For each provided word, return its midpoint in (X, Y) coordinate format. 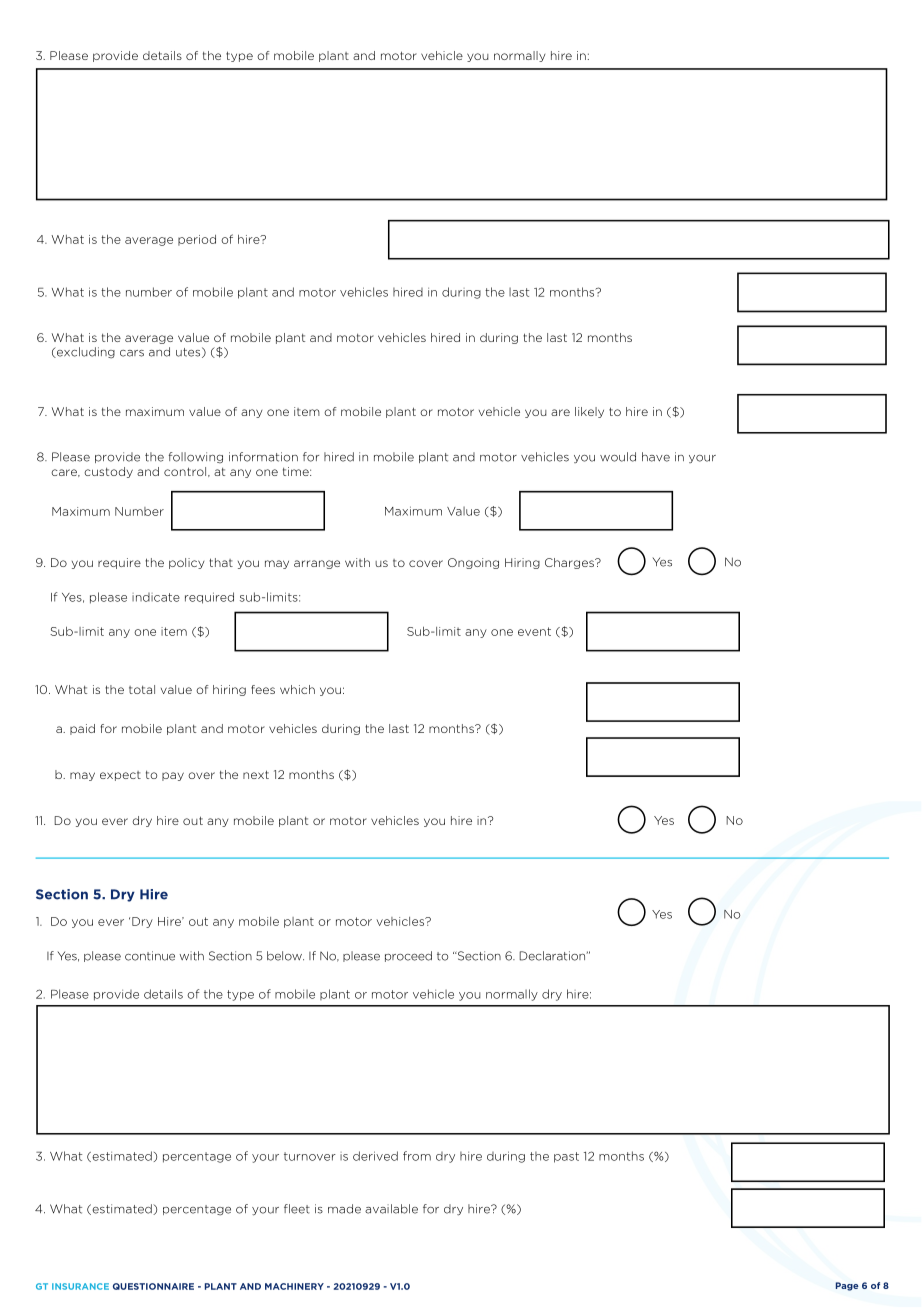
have (656, 457)
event (534, 631)
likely (589, 412)
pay (173, 776)
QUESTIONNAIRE (153, 1286)
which (297, 689)
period (197, 240)
